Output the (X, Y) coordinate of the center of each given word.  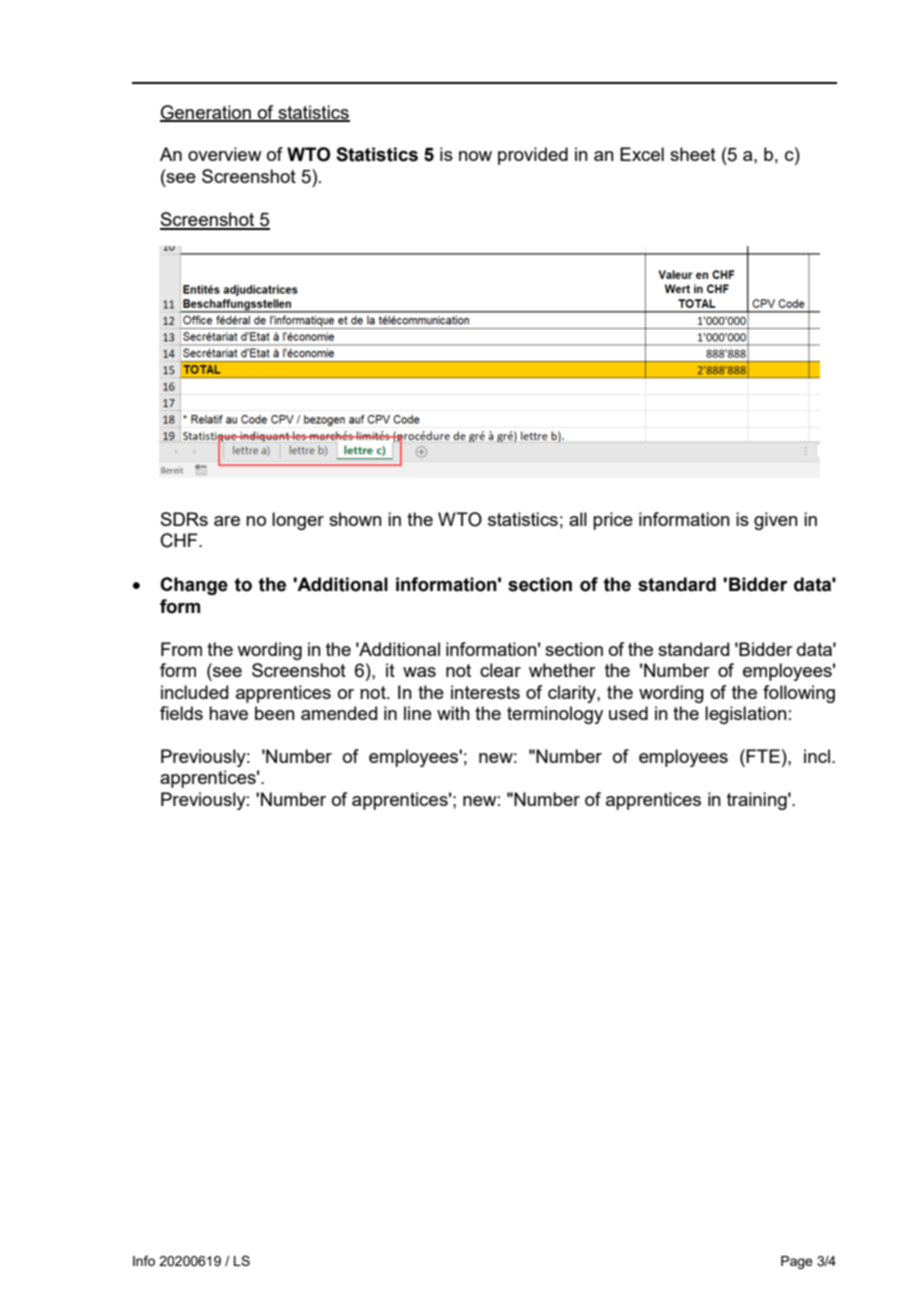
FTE (763, 756)
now (475, 156)
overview (225, 154)
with (453, 713)
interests (485, 692)
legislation (746, 715)
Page (797, 1262)
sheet (693, 154)
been (275, 713)
